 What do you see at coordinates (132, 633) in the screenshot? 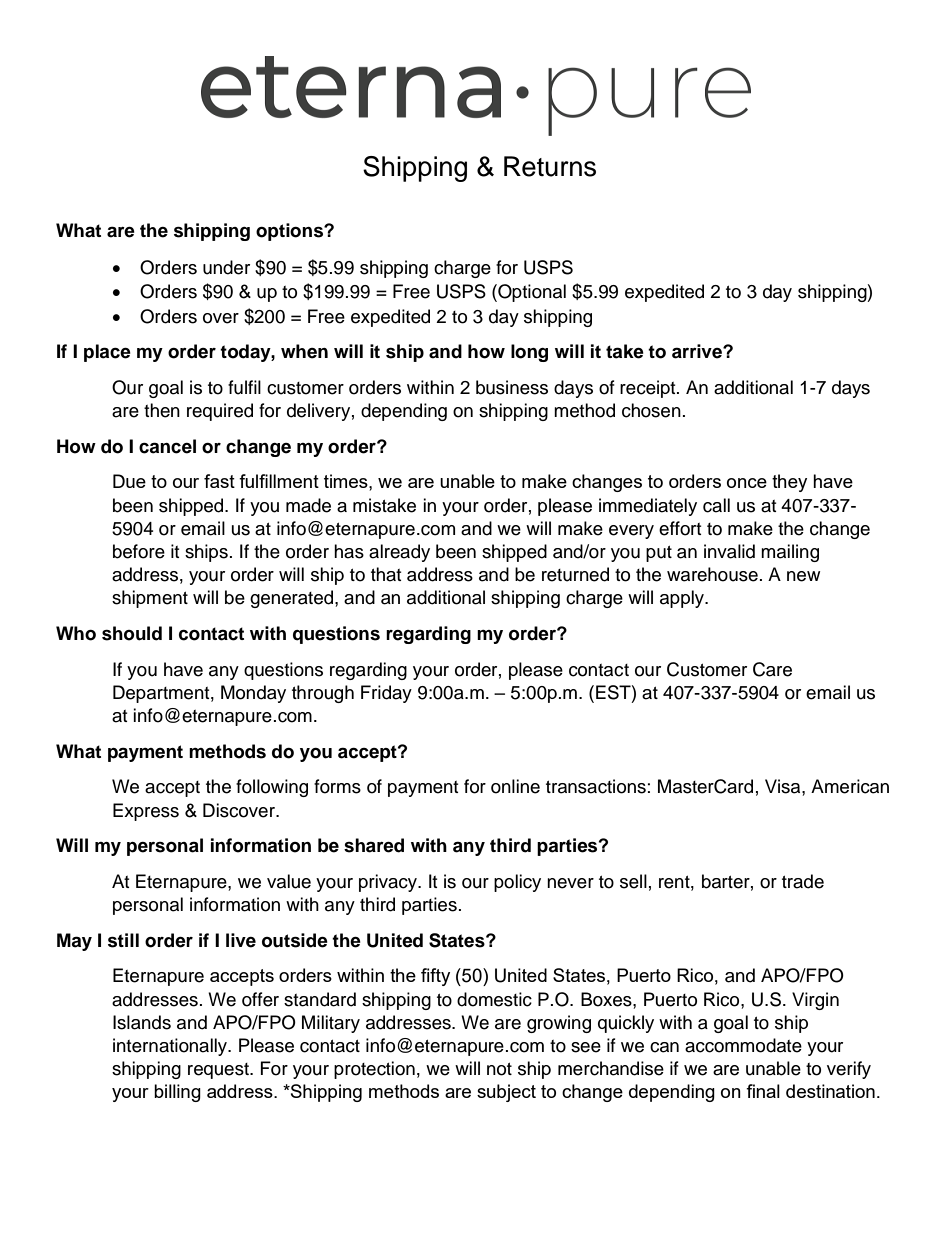
I see `should` at bounding box center [132, 633].
